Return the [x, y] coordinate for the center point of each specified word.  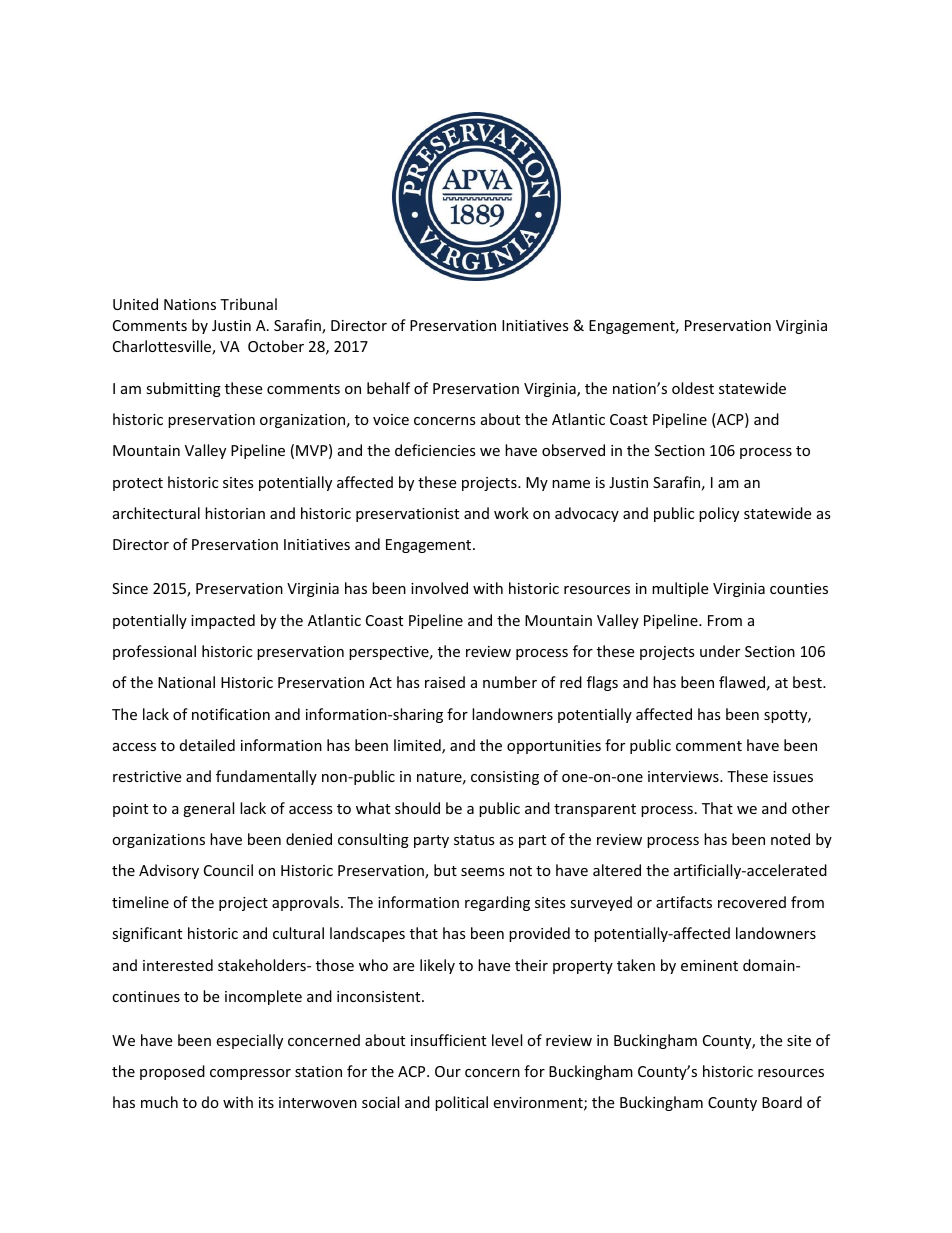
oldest [693, 388]
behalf [388, 388]
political [461, 1103]
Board [782, 1102]
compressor [250, 1074]
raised [445, 682]
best [808, 682]
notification [231, 714]
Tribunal [248, 304]
